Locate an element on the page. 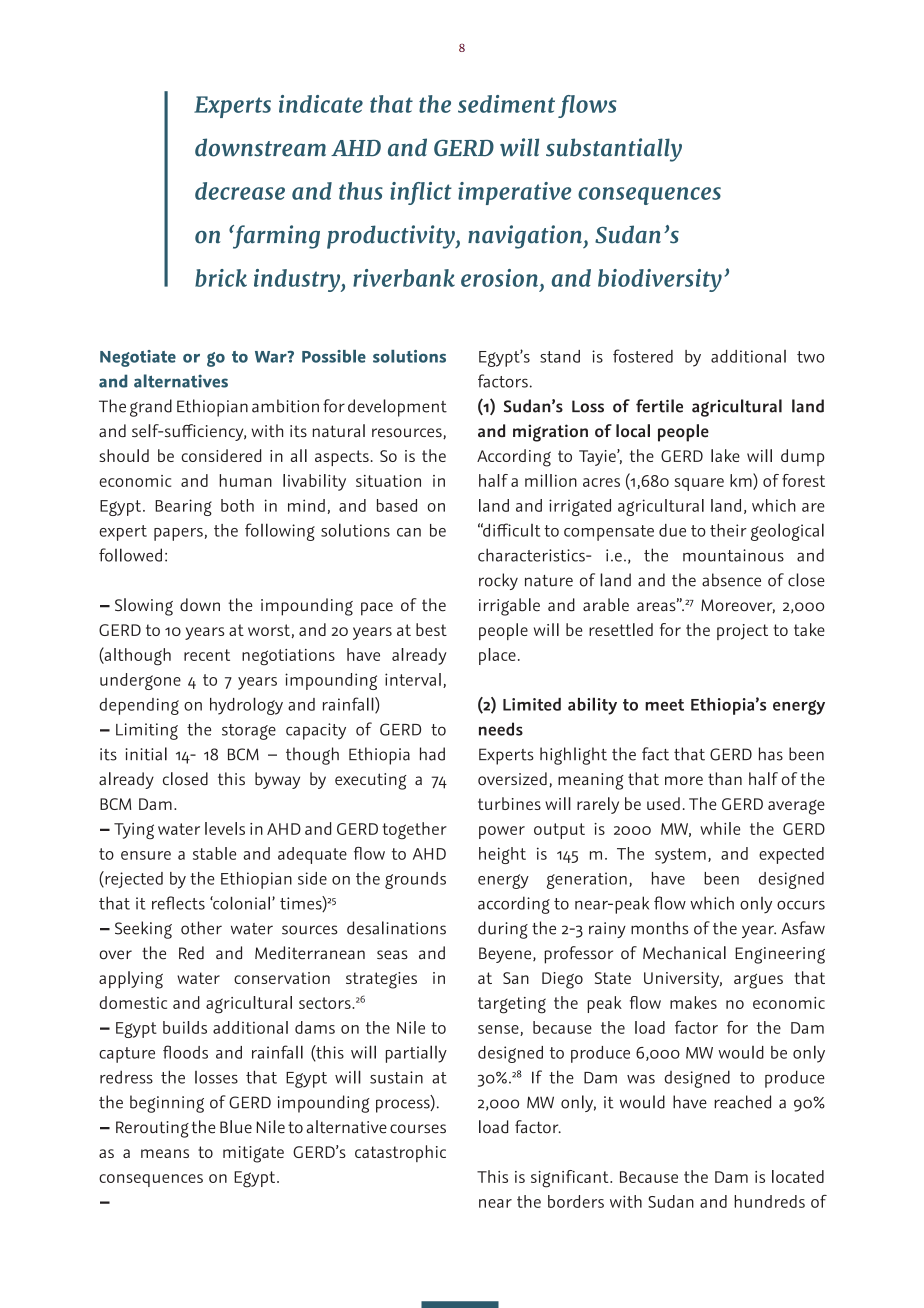 The width and height of the image is (924, 1308). hundreds is located at coordinates (769, 1201).
